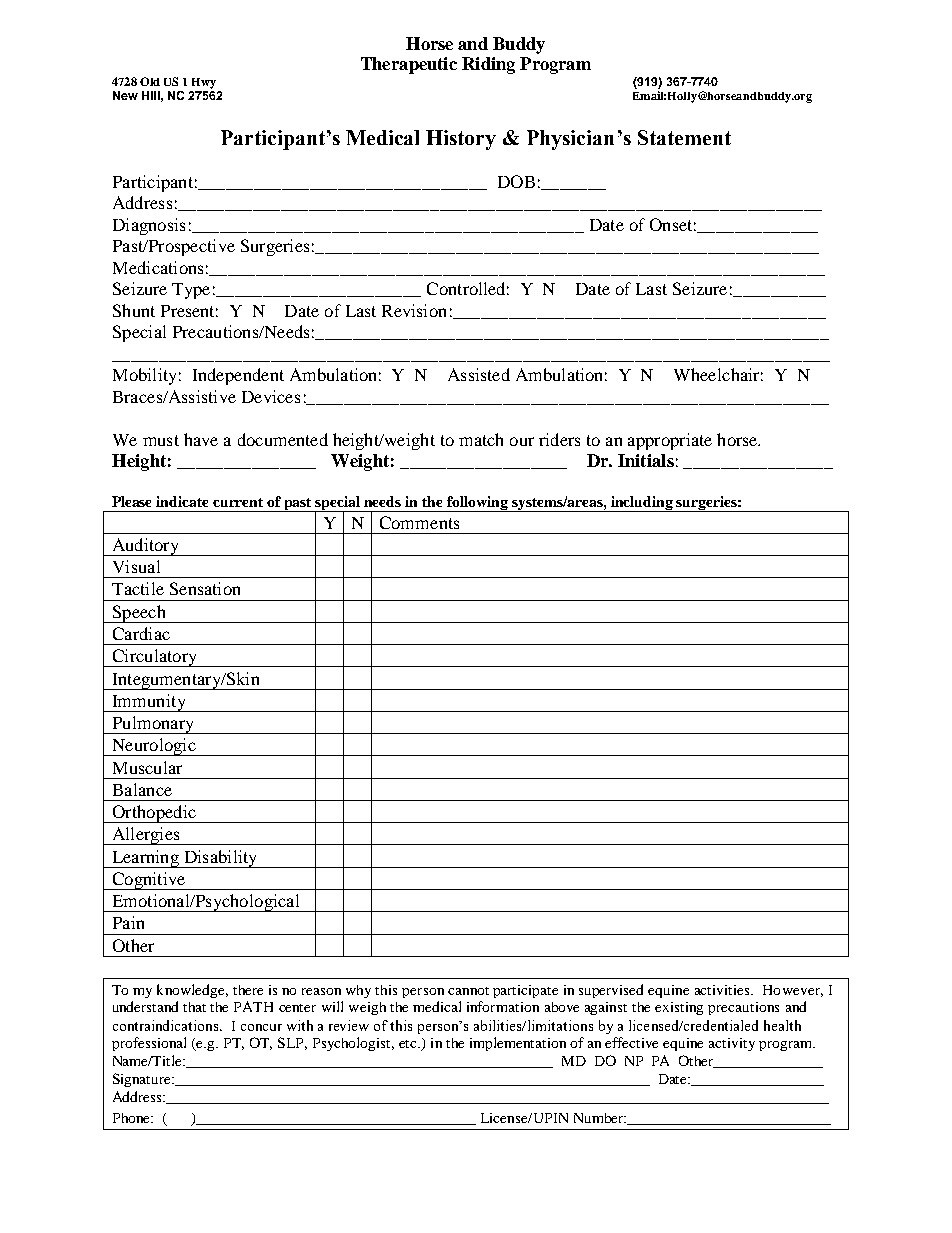  What do you see at coordinates (150, 81) in the document?
I see `Old` at bounding box center [150, 81].
